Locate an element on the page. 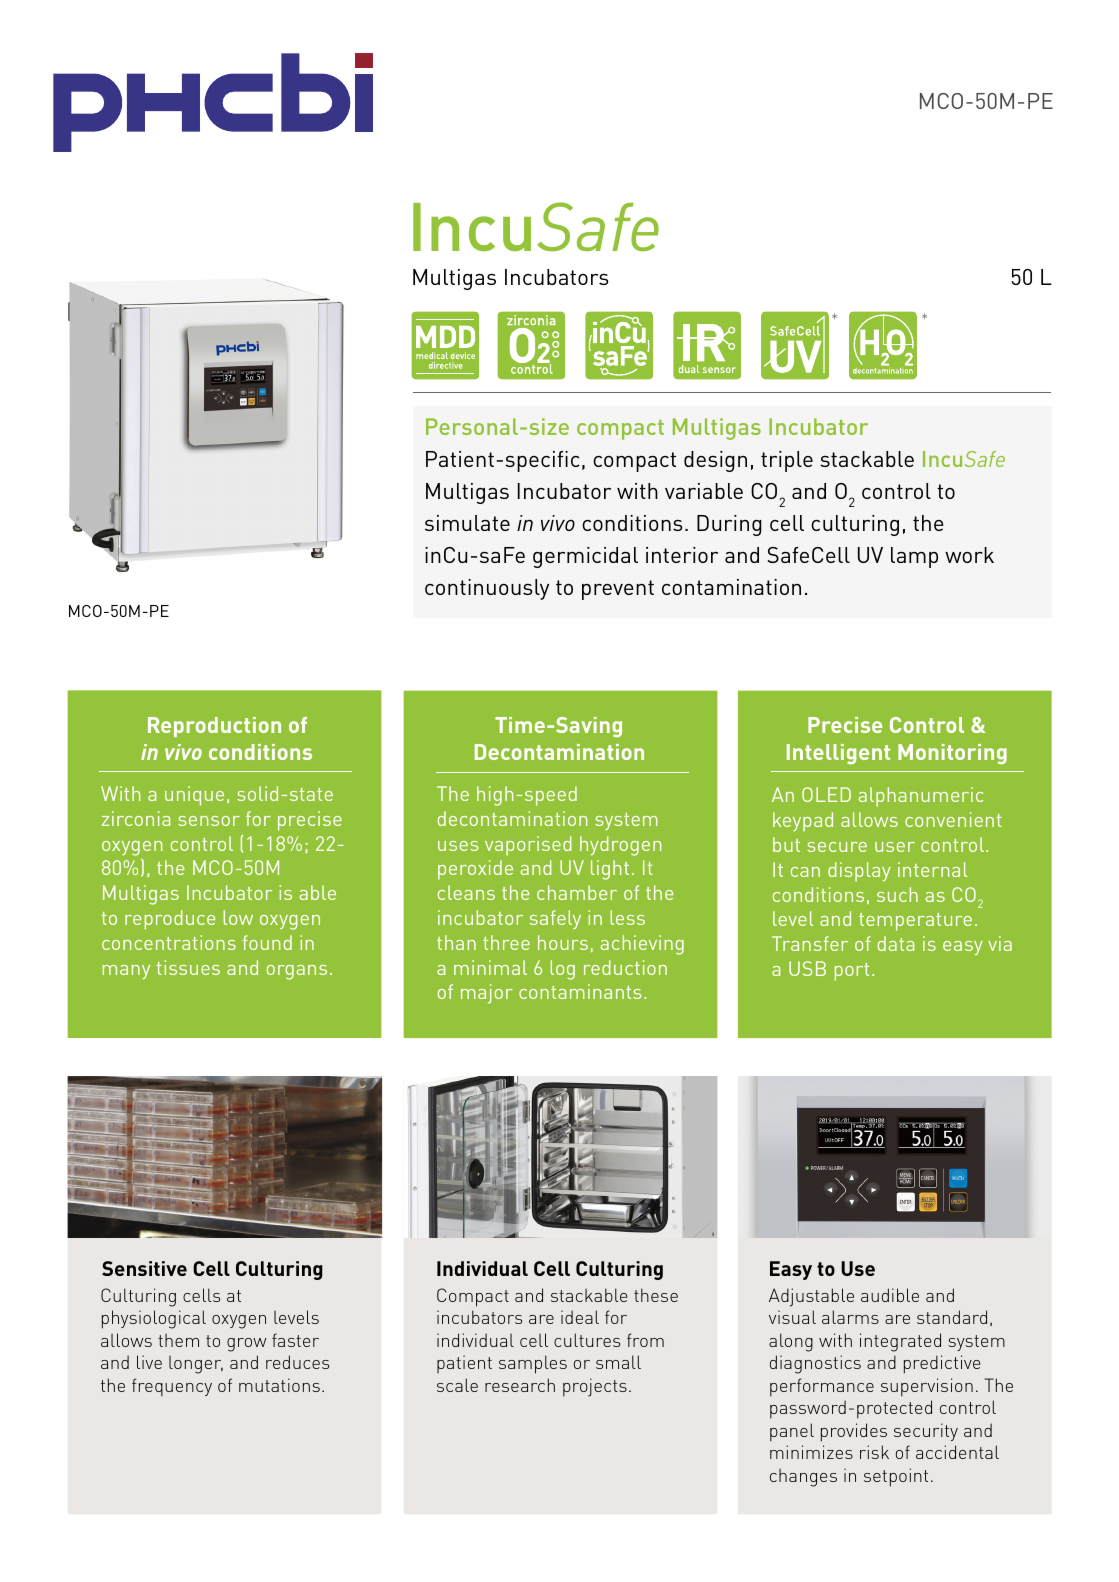 The width and height of the page is (1119, 1582). projects is located at coordinates (595, 1387).
